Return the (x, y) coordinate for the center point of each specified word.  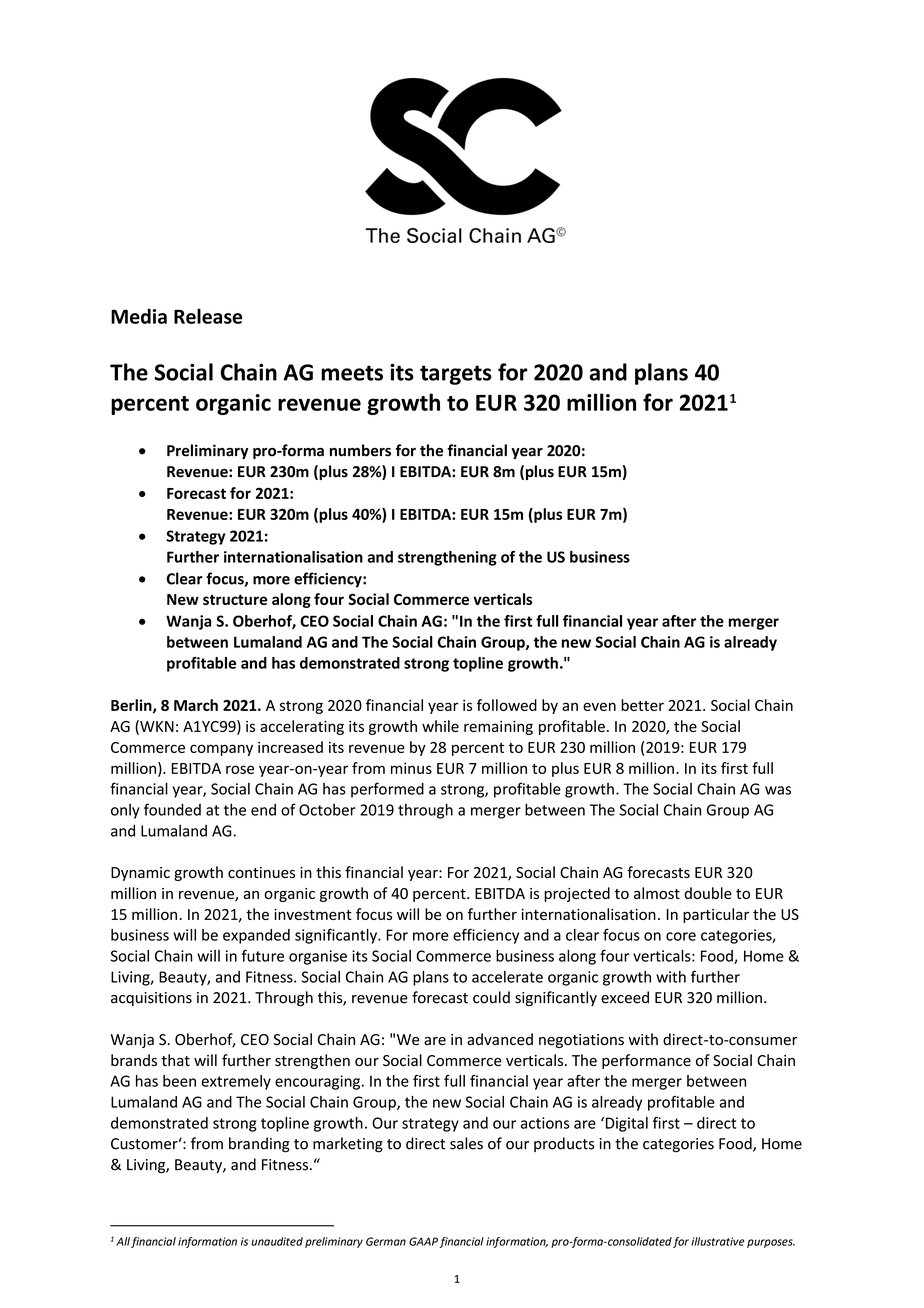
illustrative (717, 1241)
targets (456, 375)
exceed (625, 997)
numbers (360, 450)
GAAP (423, 1241)
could (491, 997)
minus (411, 768)
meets (352, 373)
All (123, 1241)
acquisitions (151, 999)
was (778, 790)
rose (240, 769)
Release (208, 316)
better (642, 705)
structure (235, 600)
